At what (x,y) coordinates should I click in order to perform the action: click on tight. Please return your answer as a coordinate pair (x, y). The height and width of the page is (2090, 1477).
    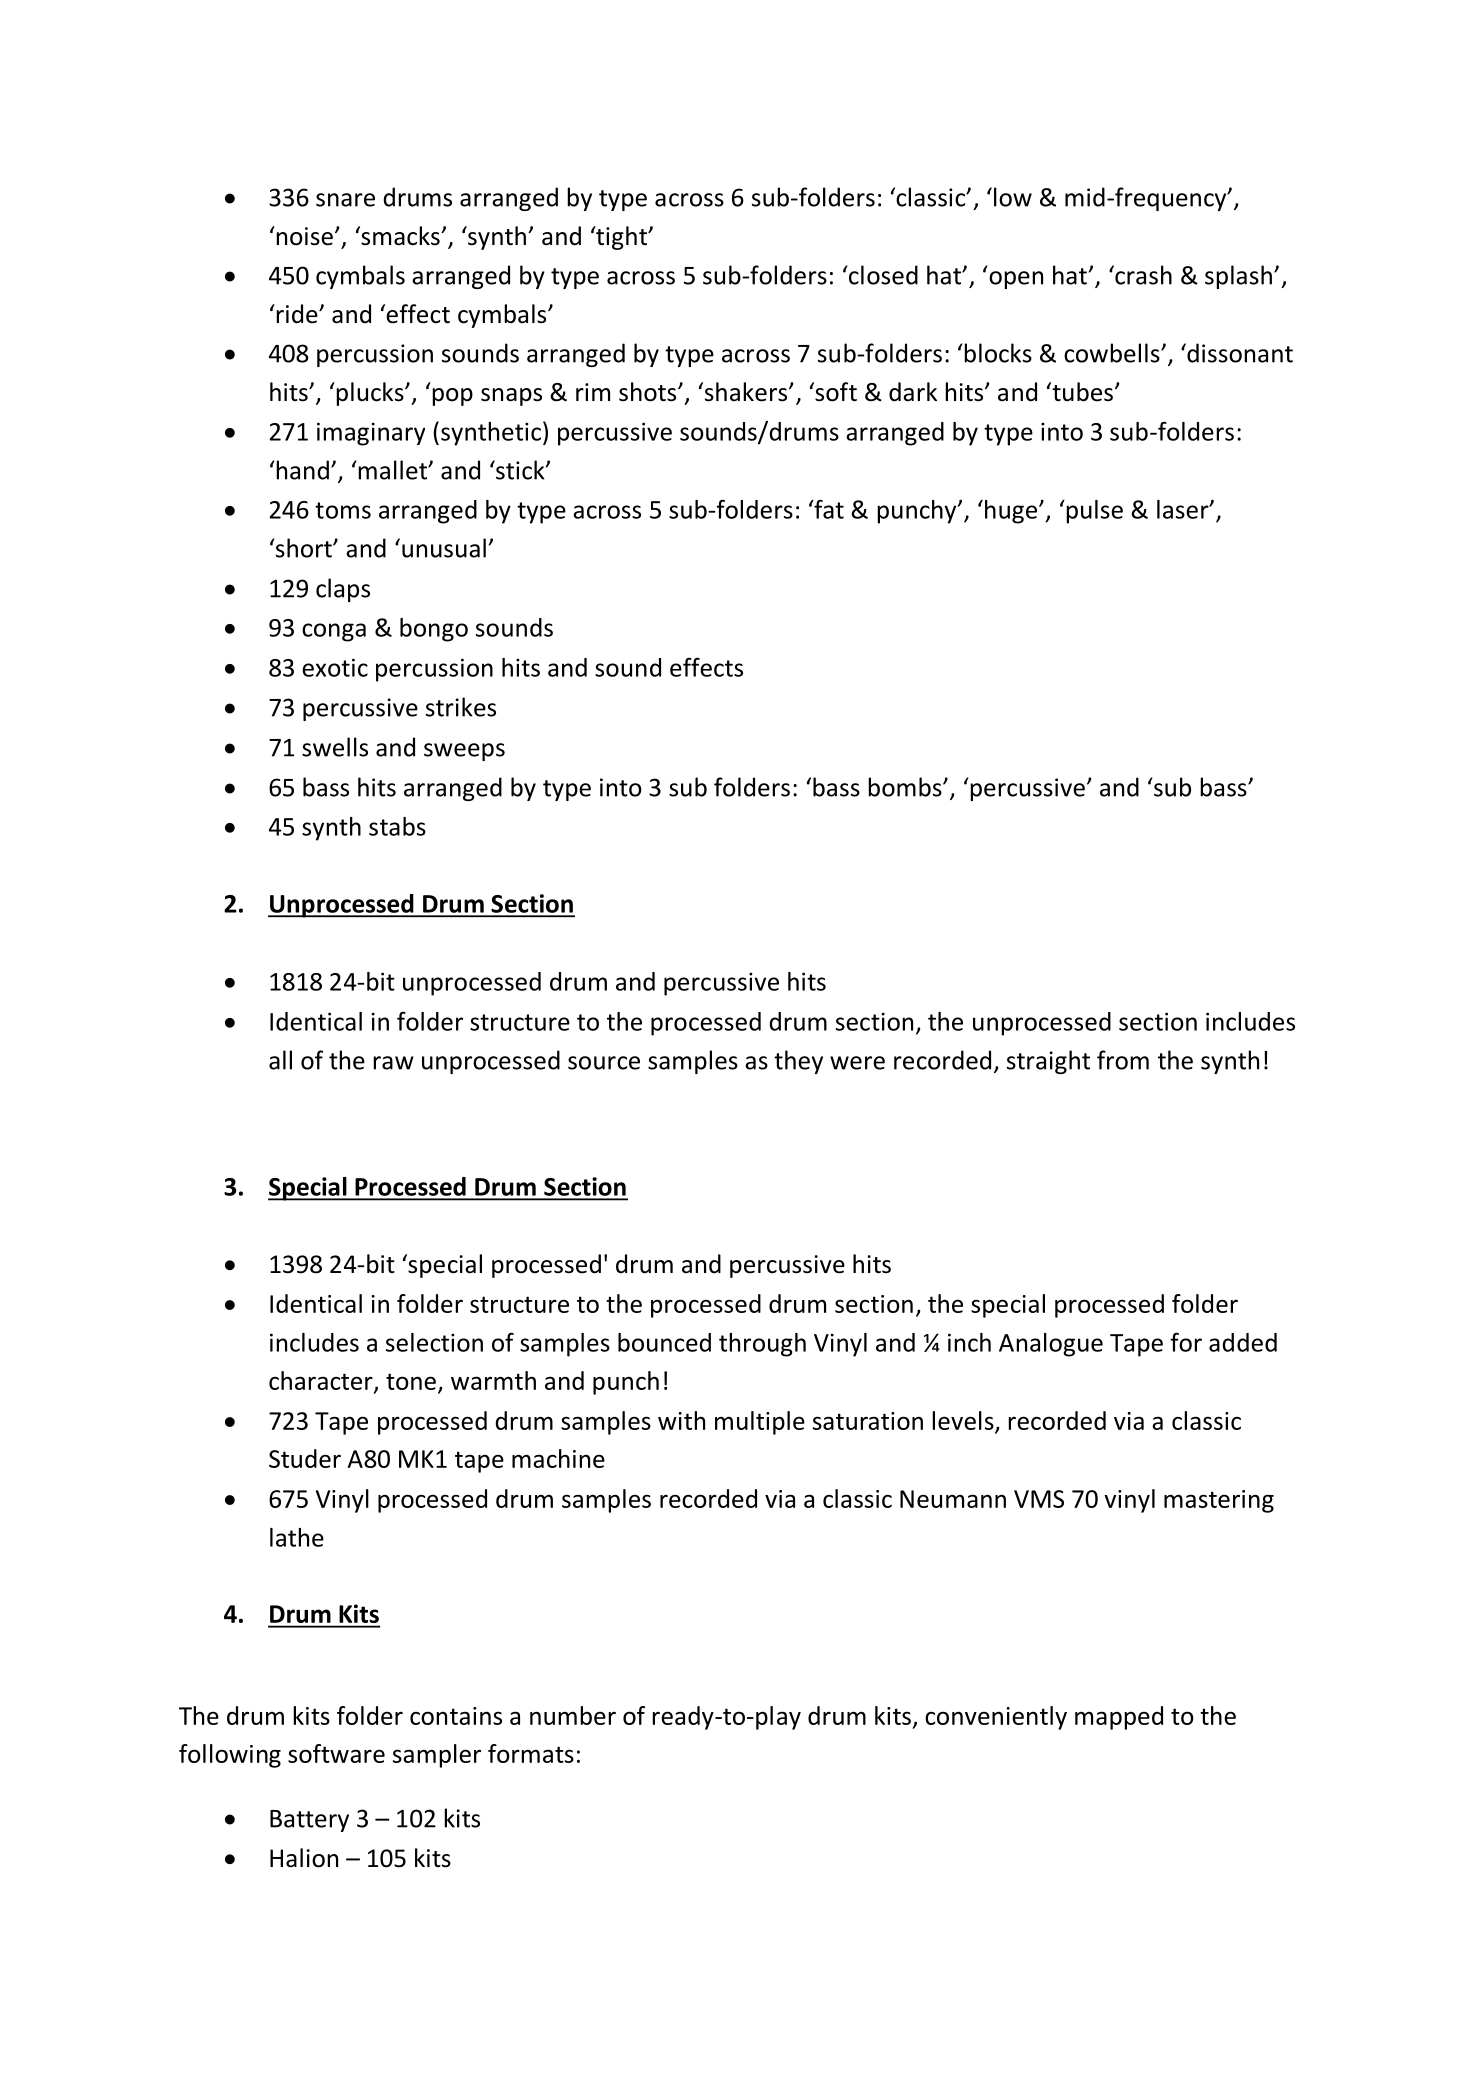
    Looking at the image, I should click on (621, 238).
